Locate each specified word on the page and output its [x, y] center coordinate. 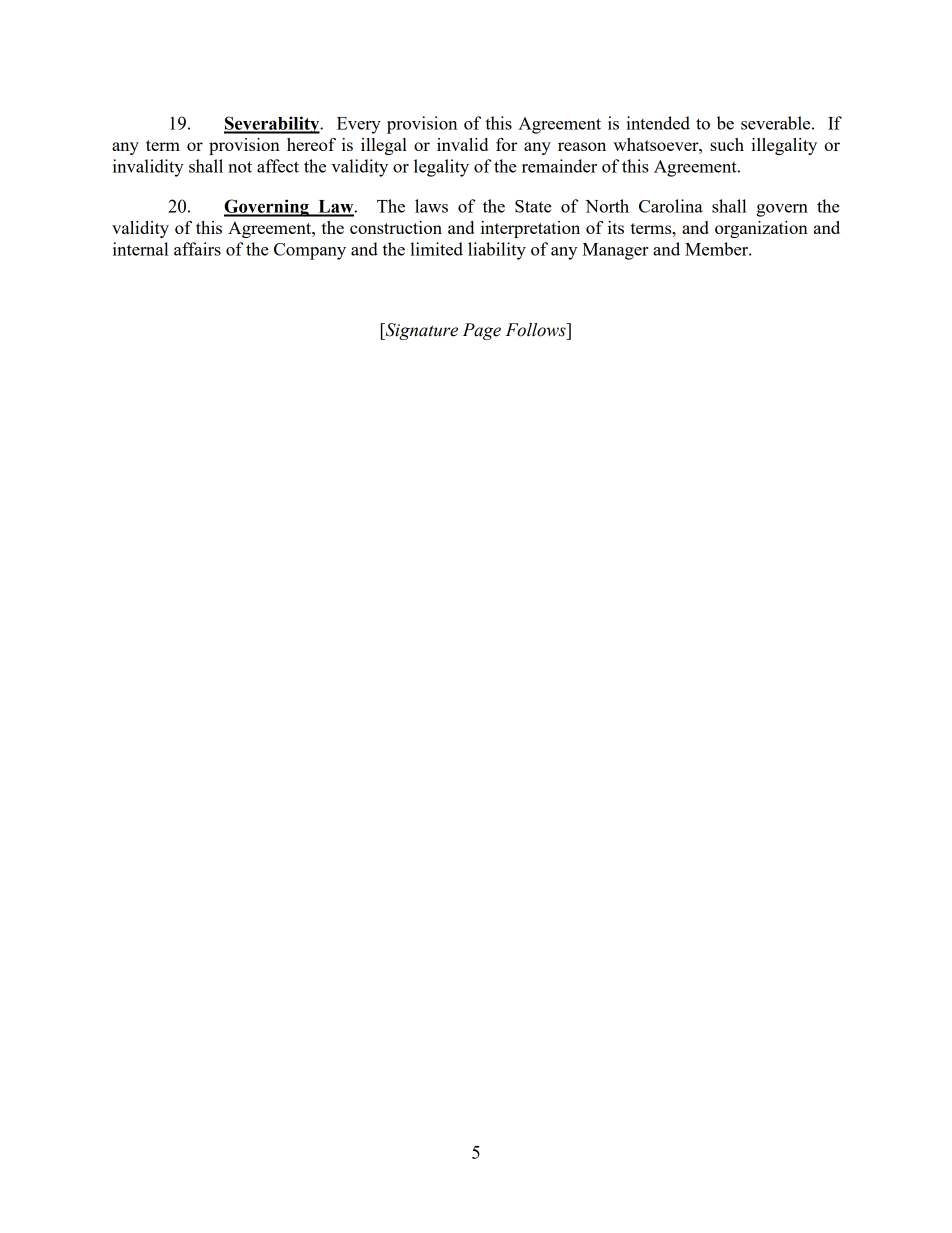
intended [658, 123]
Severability [273, 125]
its [616, 227]
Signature [420, 331]
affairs [197, 249]
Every [359, 125]
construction [396, 227]
